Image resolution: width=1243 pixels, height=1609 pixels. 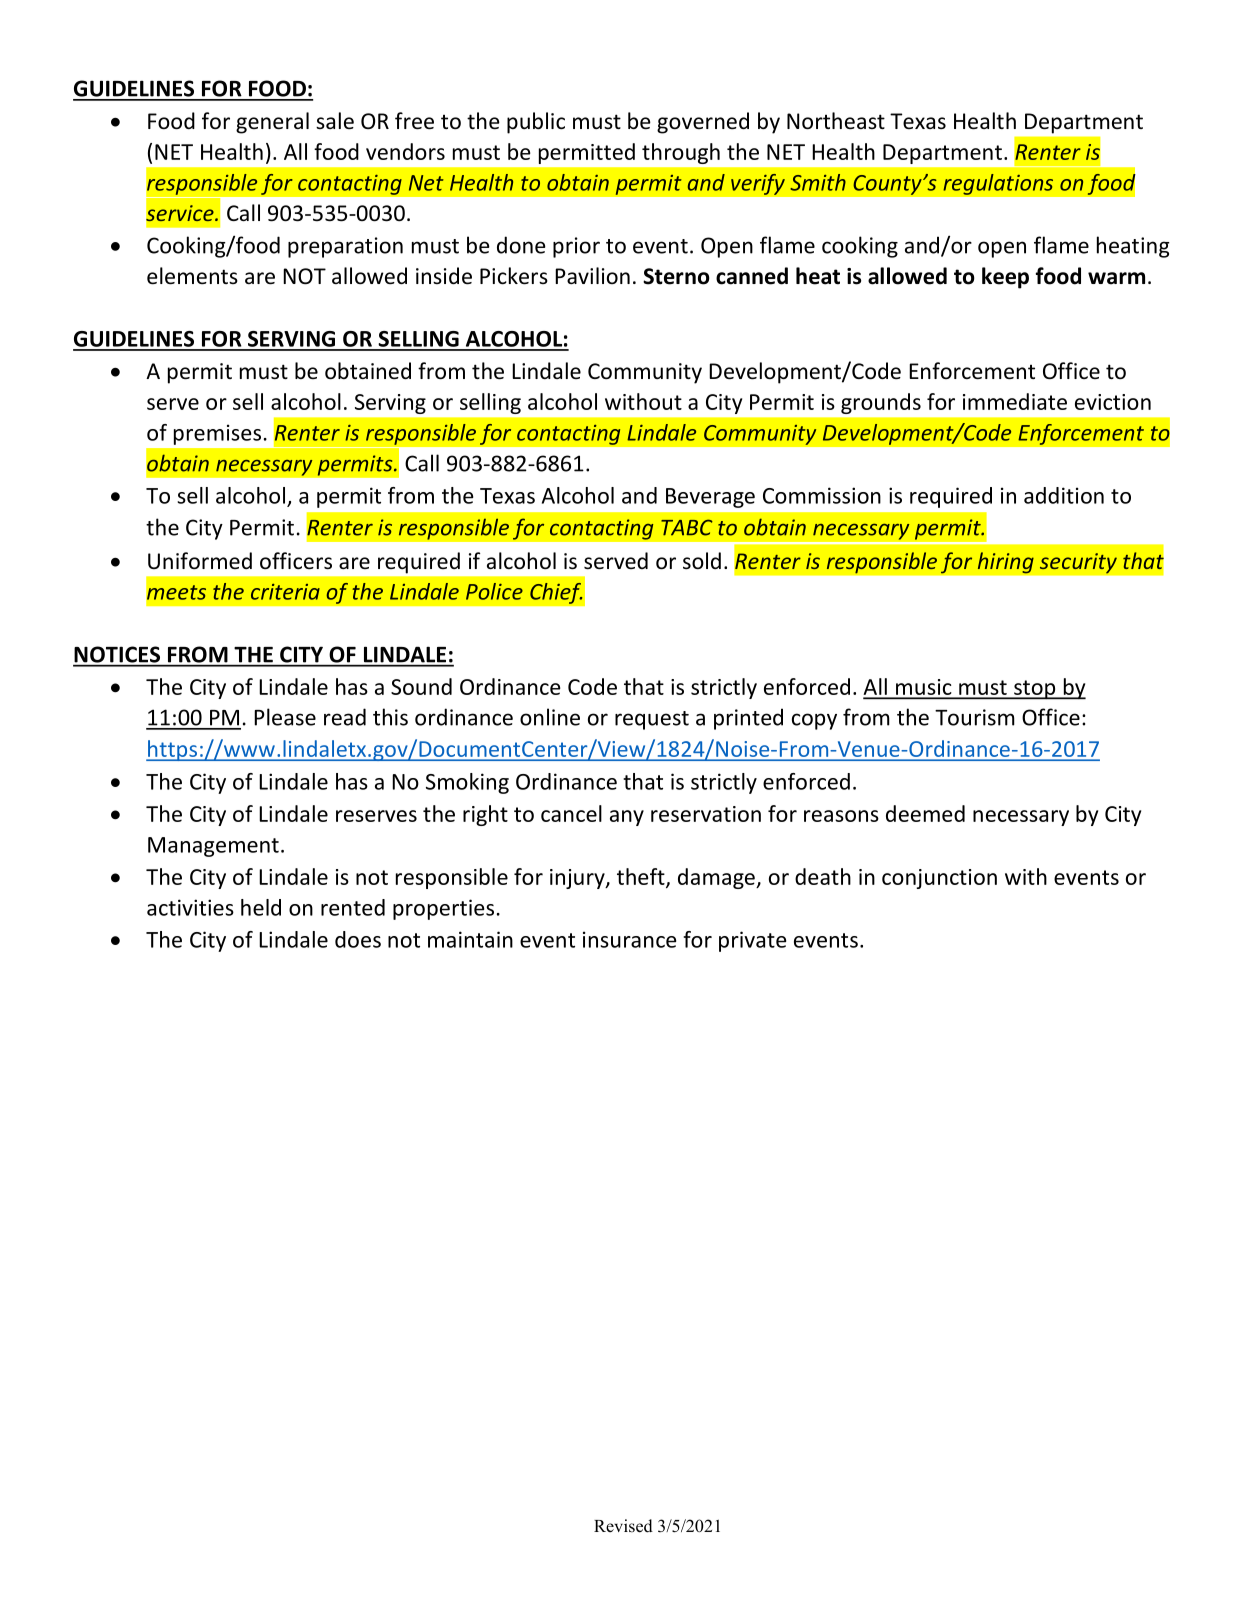 What do you see at coordinates (823, 876) in the image?
I see `death` at bounding box center [823, 876].
